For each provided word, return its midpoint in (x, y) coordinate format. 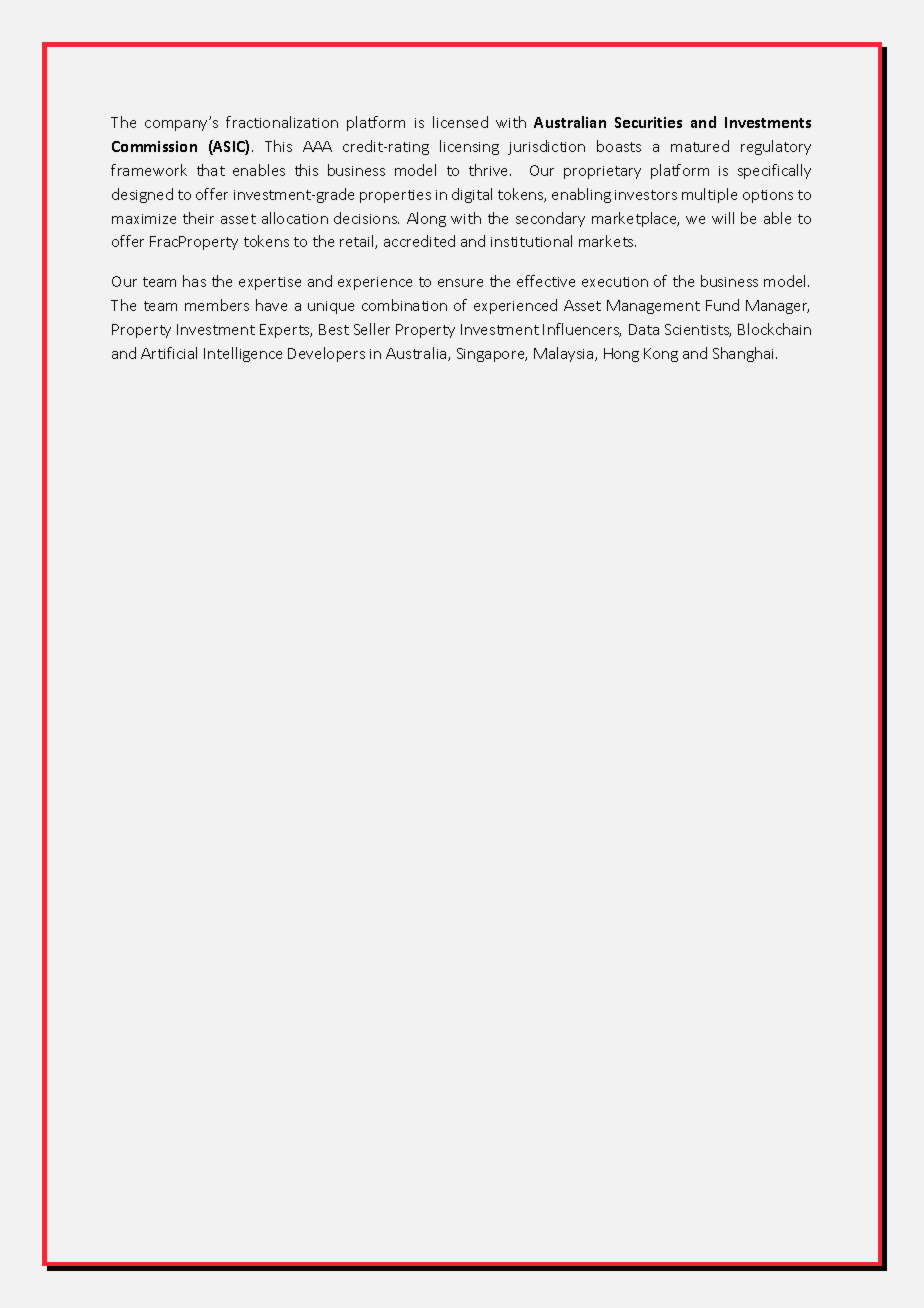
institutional (531, 241)
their (198, 218)
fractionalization (282, 122)
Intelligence (243, 354)
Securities (648, 122)
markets (607, 241)
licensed (460, 122)
